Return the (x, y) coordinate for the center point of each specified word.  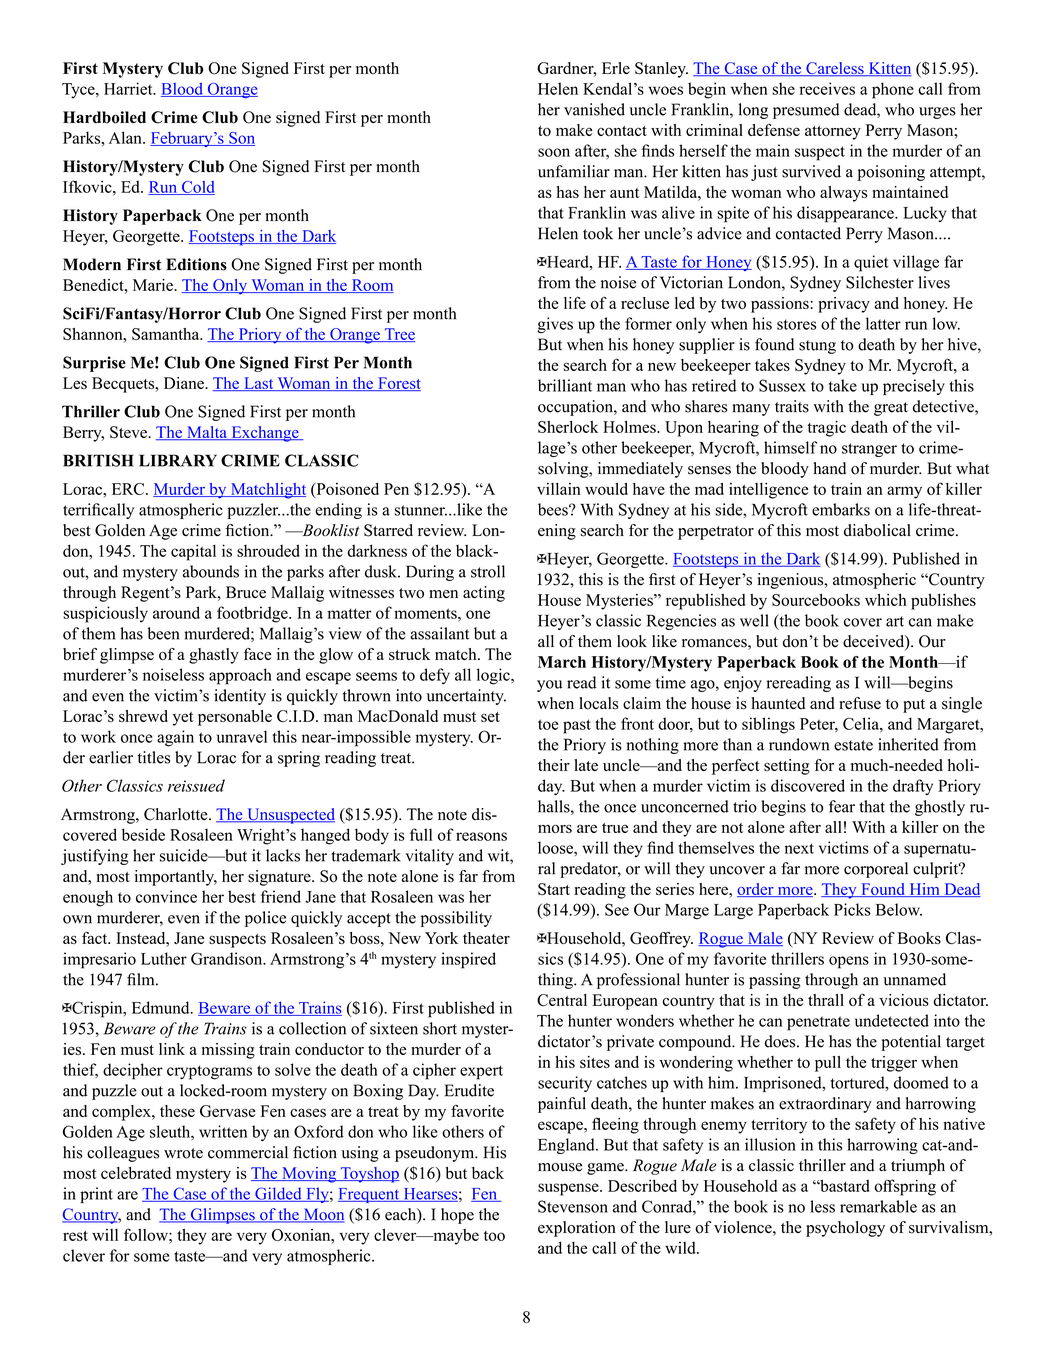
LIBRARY (178, 460)
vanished (594, 109)
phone (893, 90)
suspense (569, 1189)
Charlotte (177, 814)
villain (559, 489)
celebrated (136, 1173)
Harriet (129, 88)
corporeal (876, 870)
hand (830, 468)
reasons (481, 836)
